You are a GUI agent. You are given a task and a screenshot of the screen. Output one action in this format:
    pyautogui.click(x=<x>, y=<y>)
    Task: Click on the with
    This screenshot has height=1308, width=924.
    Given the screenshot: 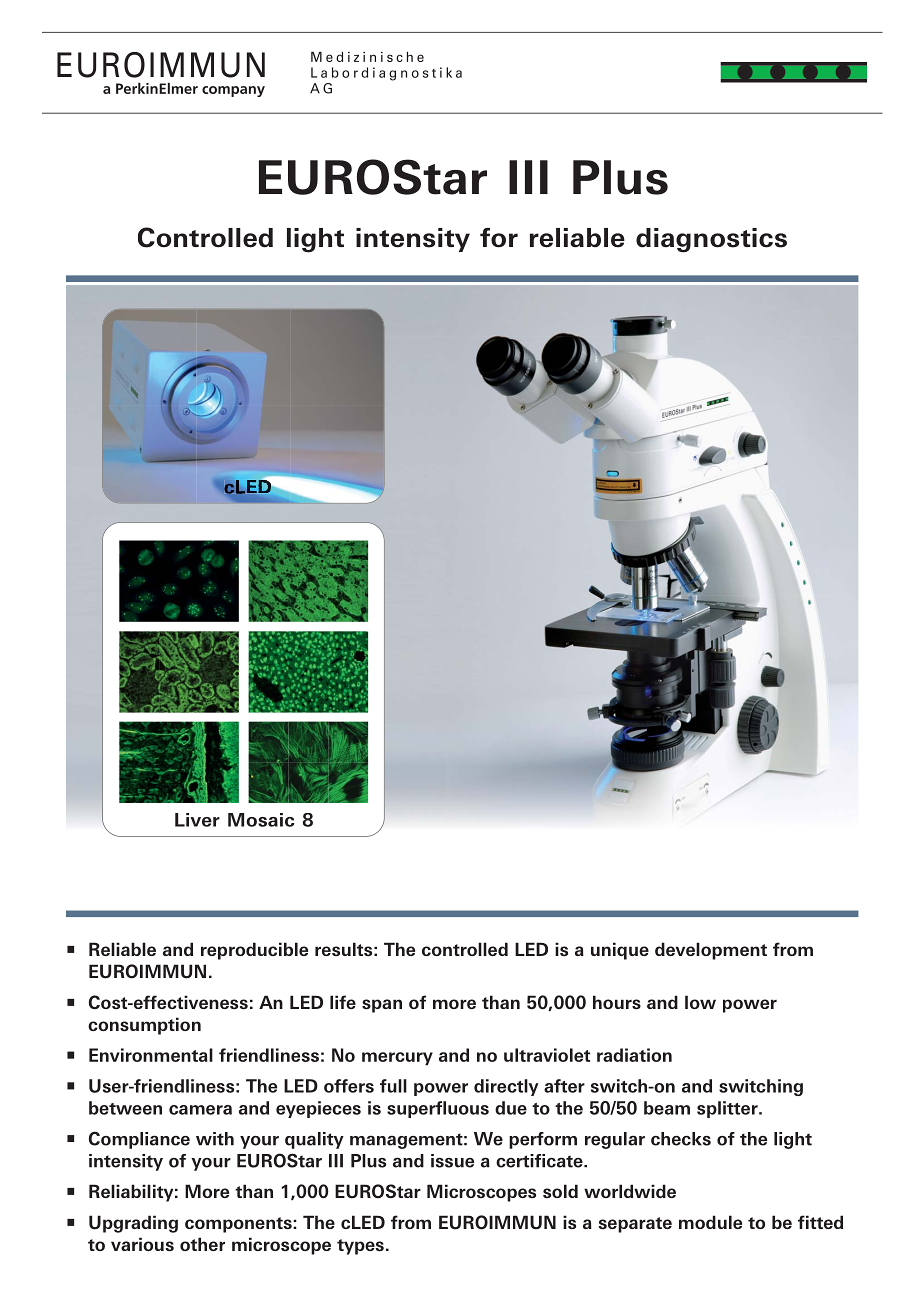 What is the action you would take?
    pyautogui.click(x=215, y=1139)
